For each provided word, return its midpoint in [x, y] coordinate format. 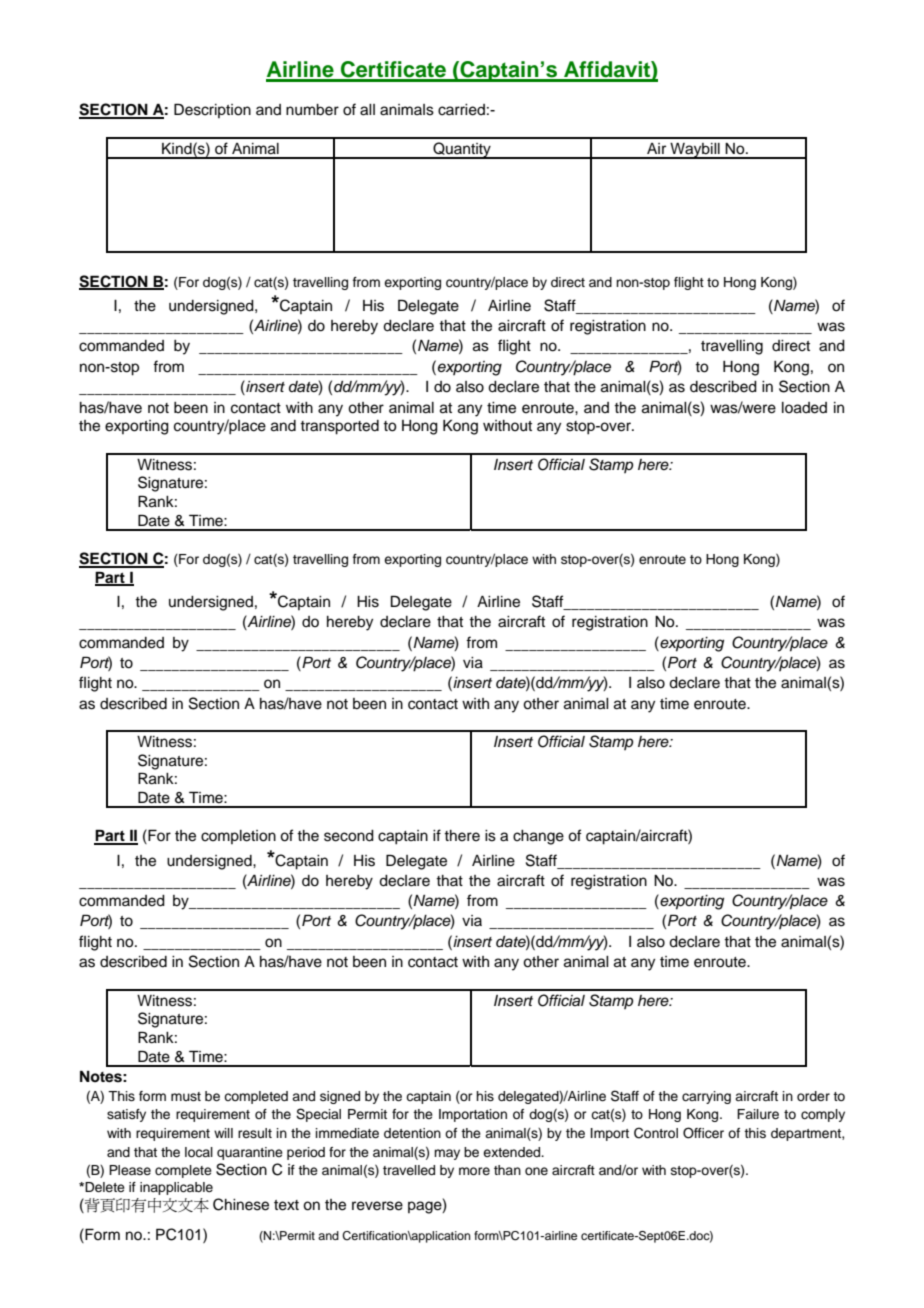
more [474, 1171]
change [538, 837]
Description [212, 110]
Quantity [462, 150]
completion [238, 837]
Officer [703, 1133]
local [199, 1152]
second [349, 836]
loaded [804, 408]
